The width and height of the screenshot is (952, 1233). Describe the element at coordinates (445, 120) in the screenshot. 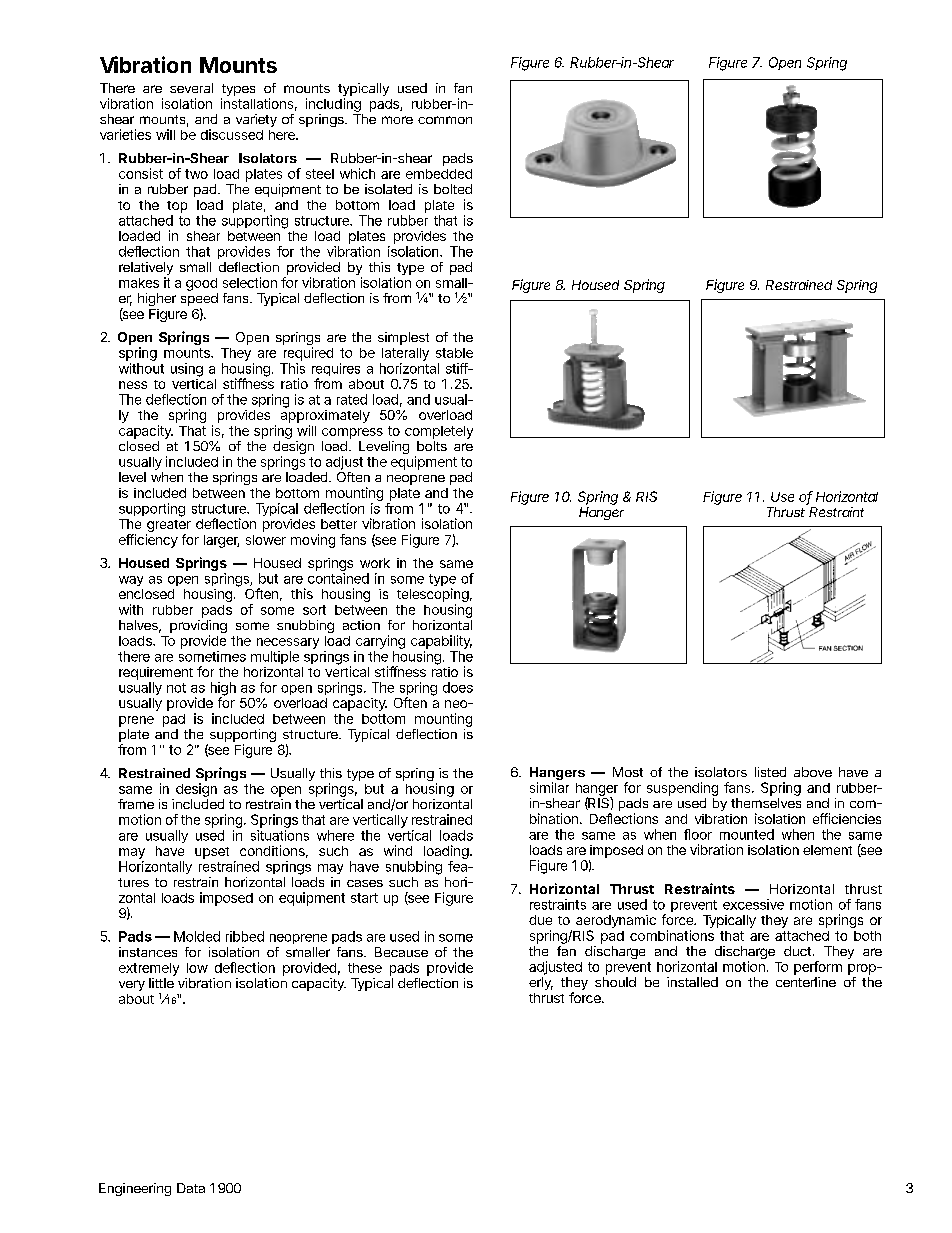

I see `common` at that location.
